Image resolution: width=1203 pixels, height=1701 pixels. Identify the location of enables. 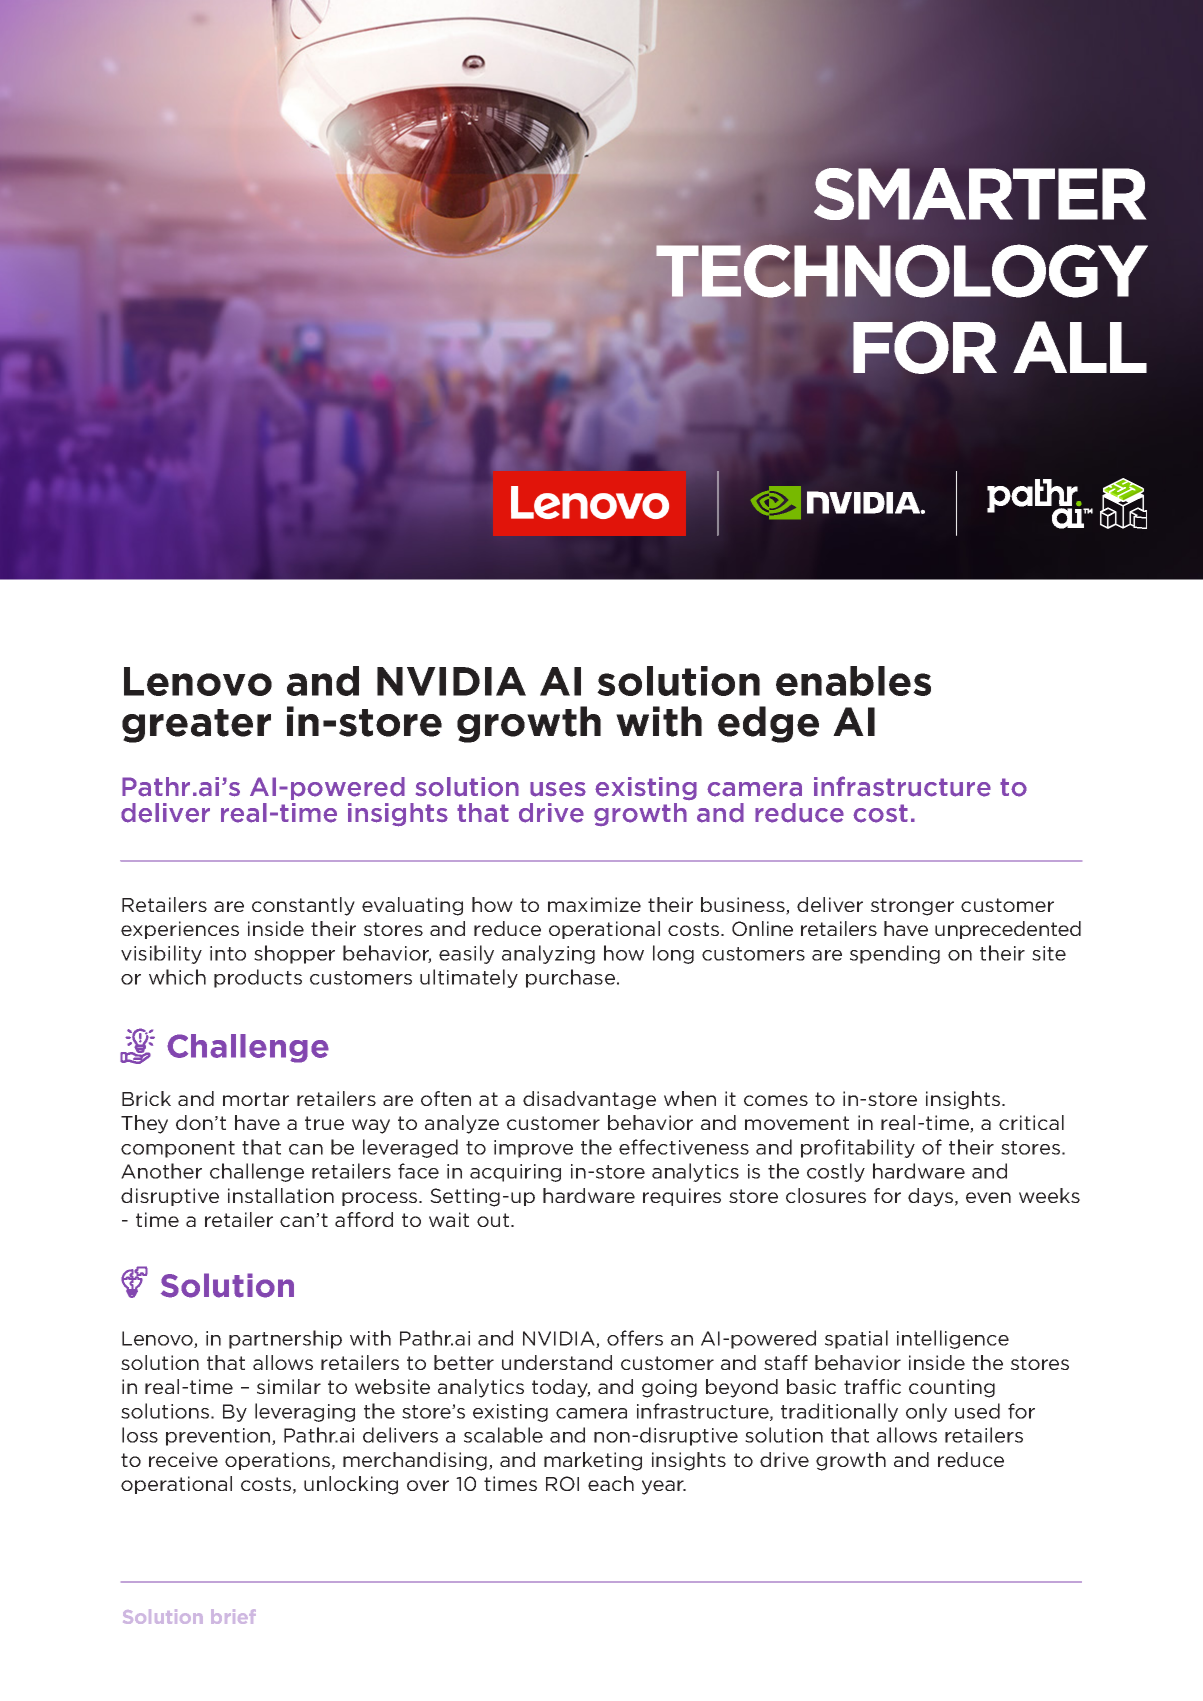
(853, 681).
